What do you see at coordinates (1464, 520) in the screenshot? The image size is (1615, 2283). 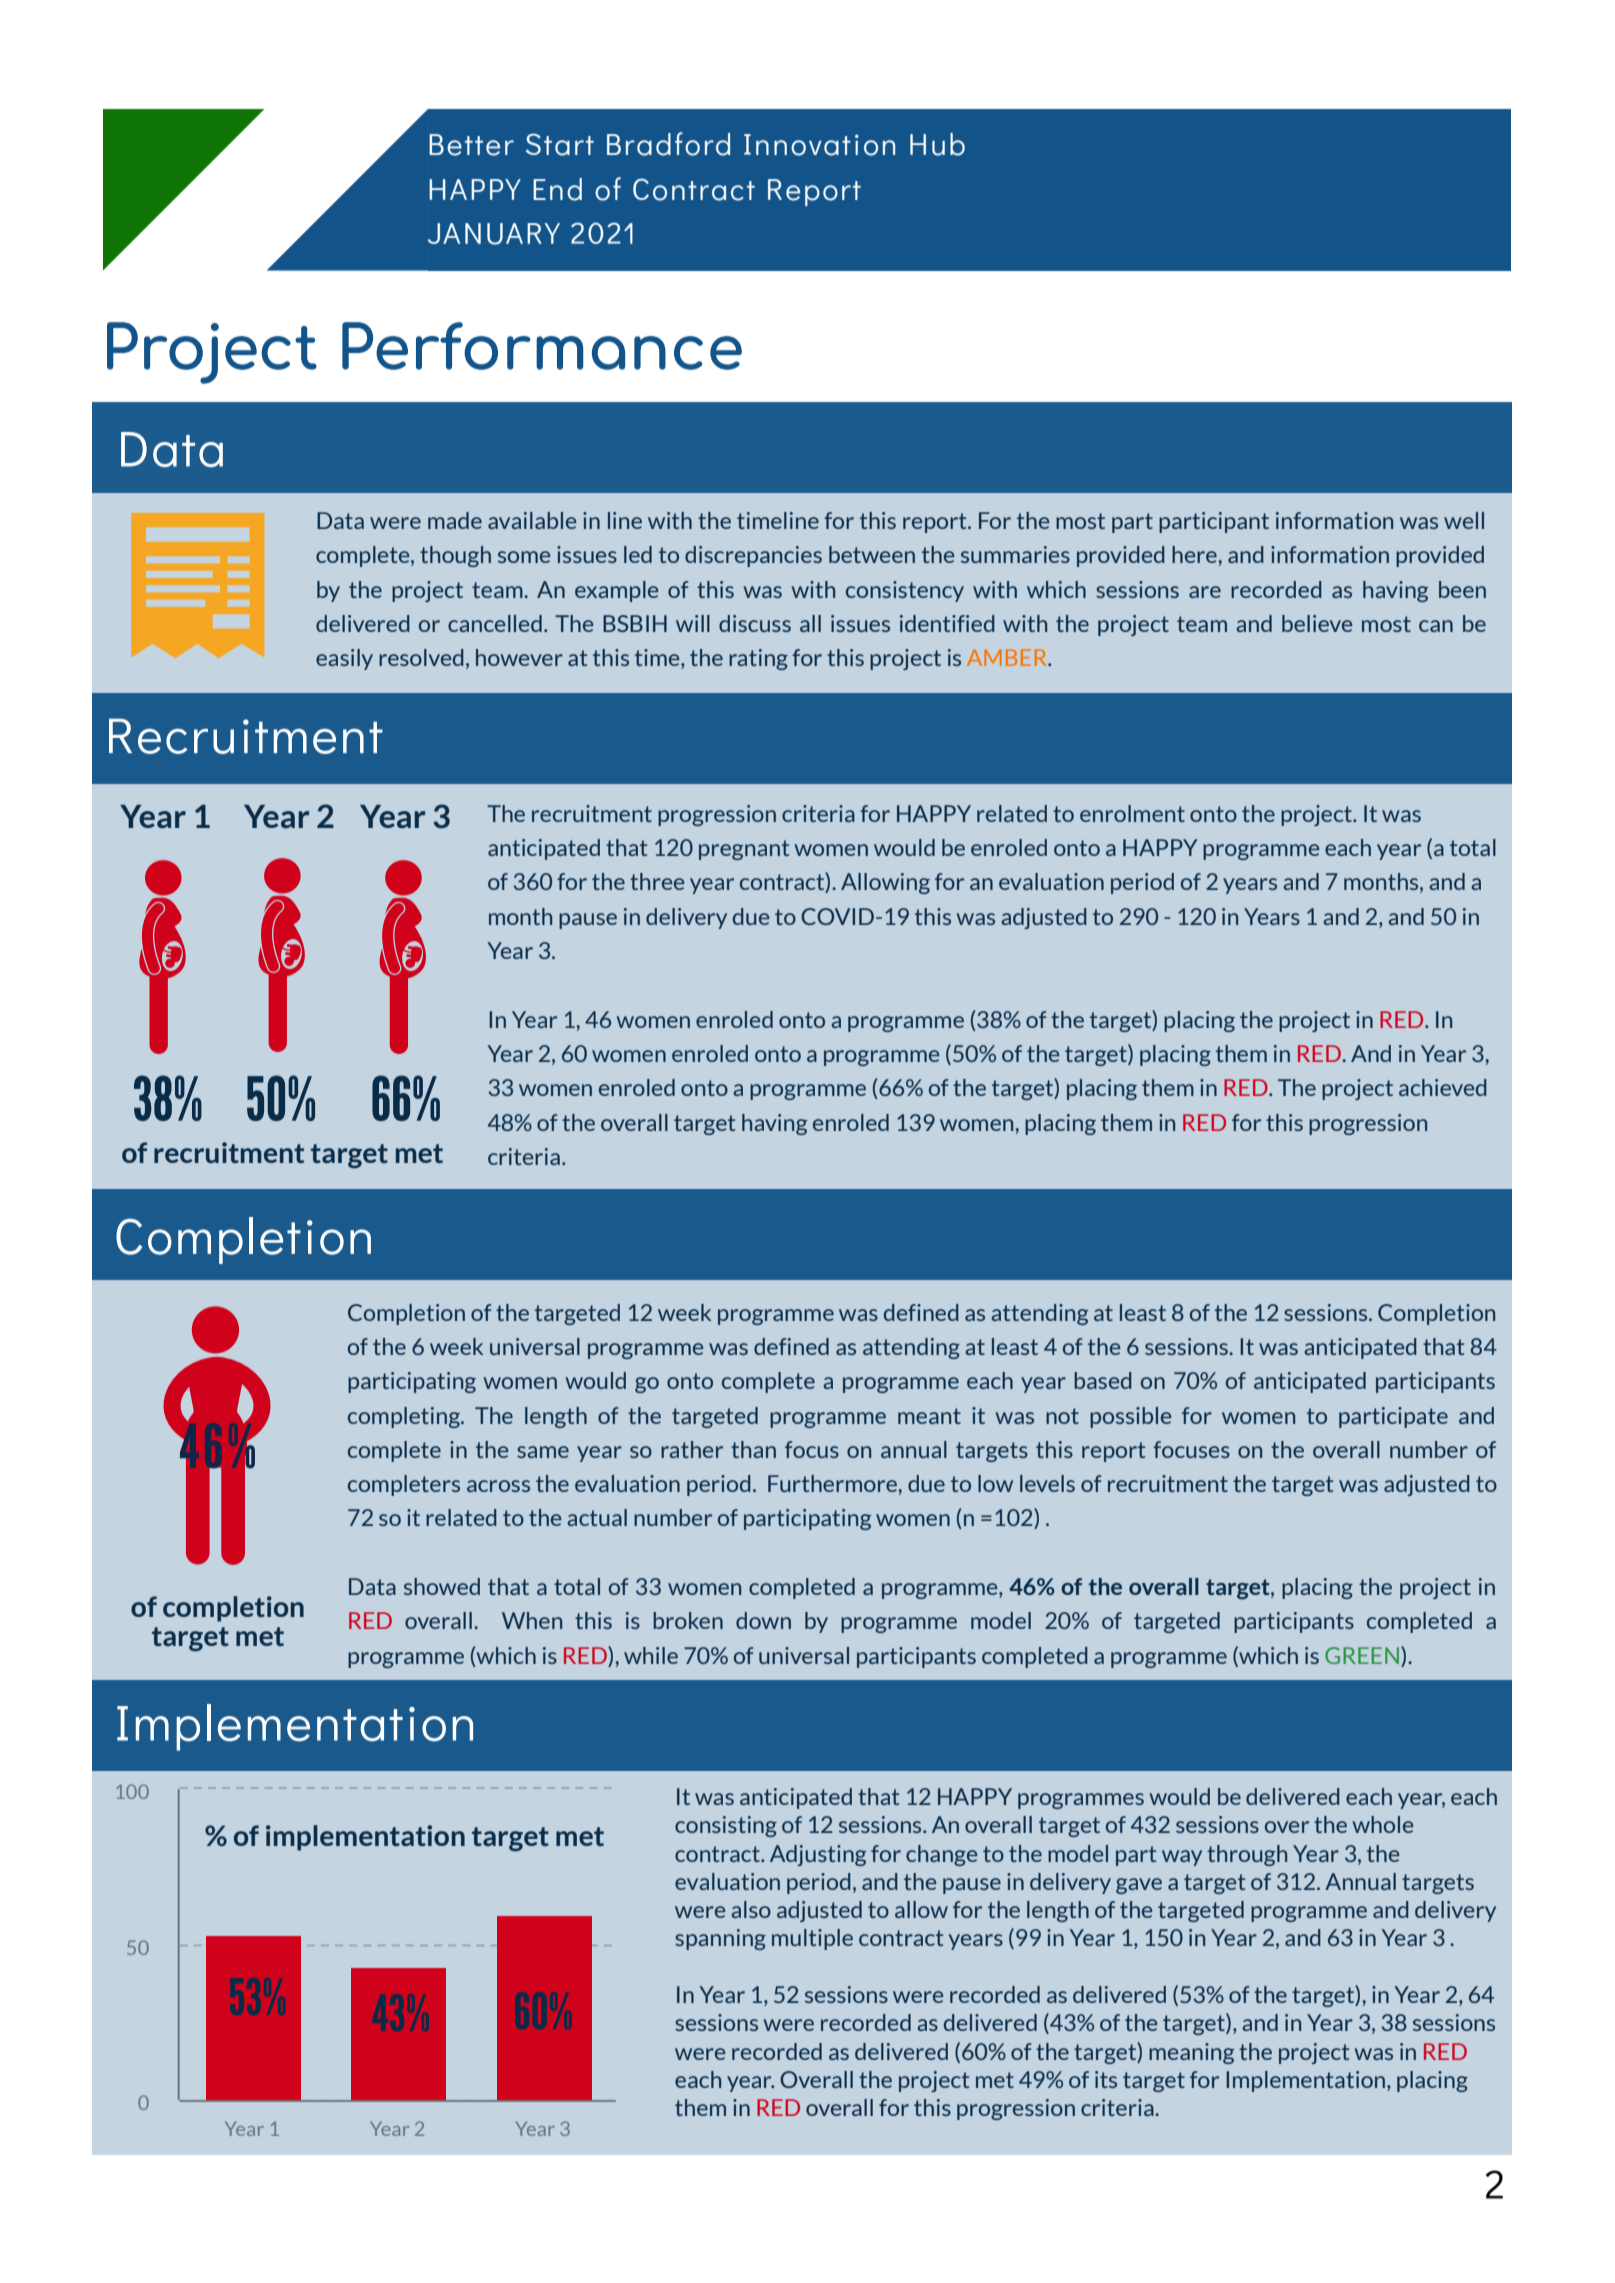 I see `well` at bounding box center [1464, 520].
